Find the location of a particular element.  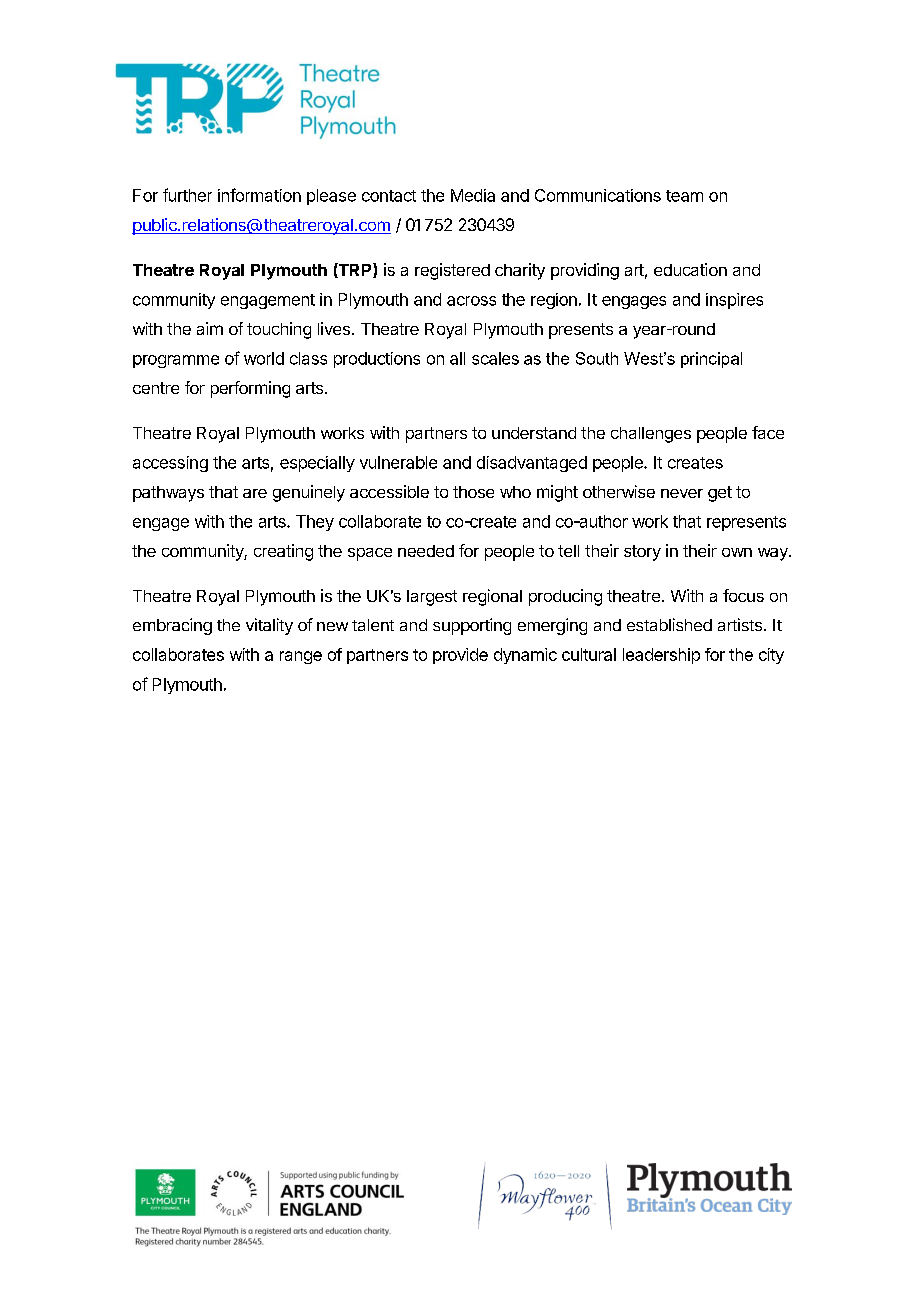

own is located at coordinates (737, 552).
